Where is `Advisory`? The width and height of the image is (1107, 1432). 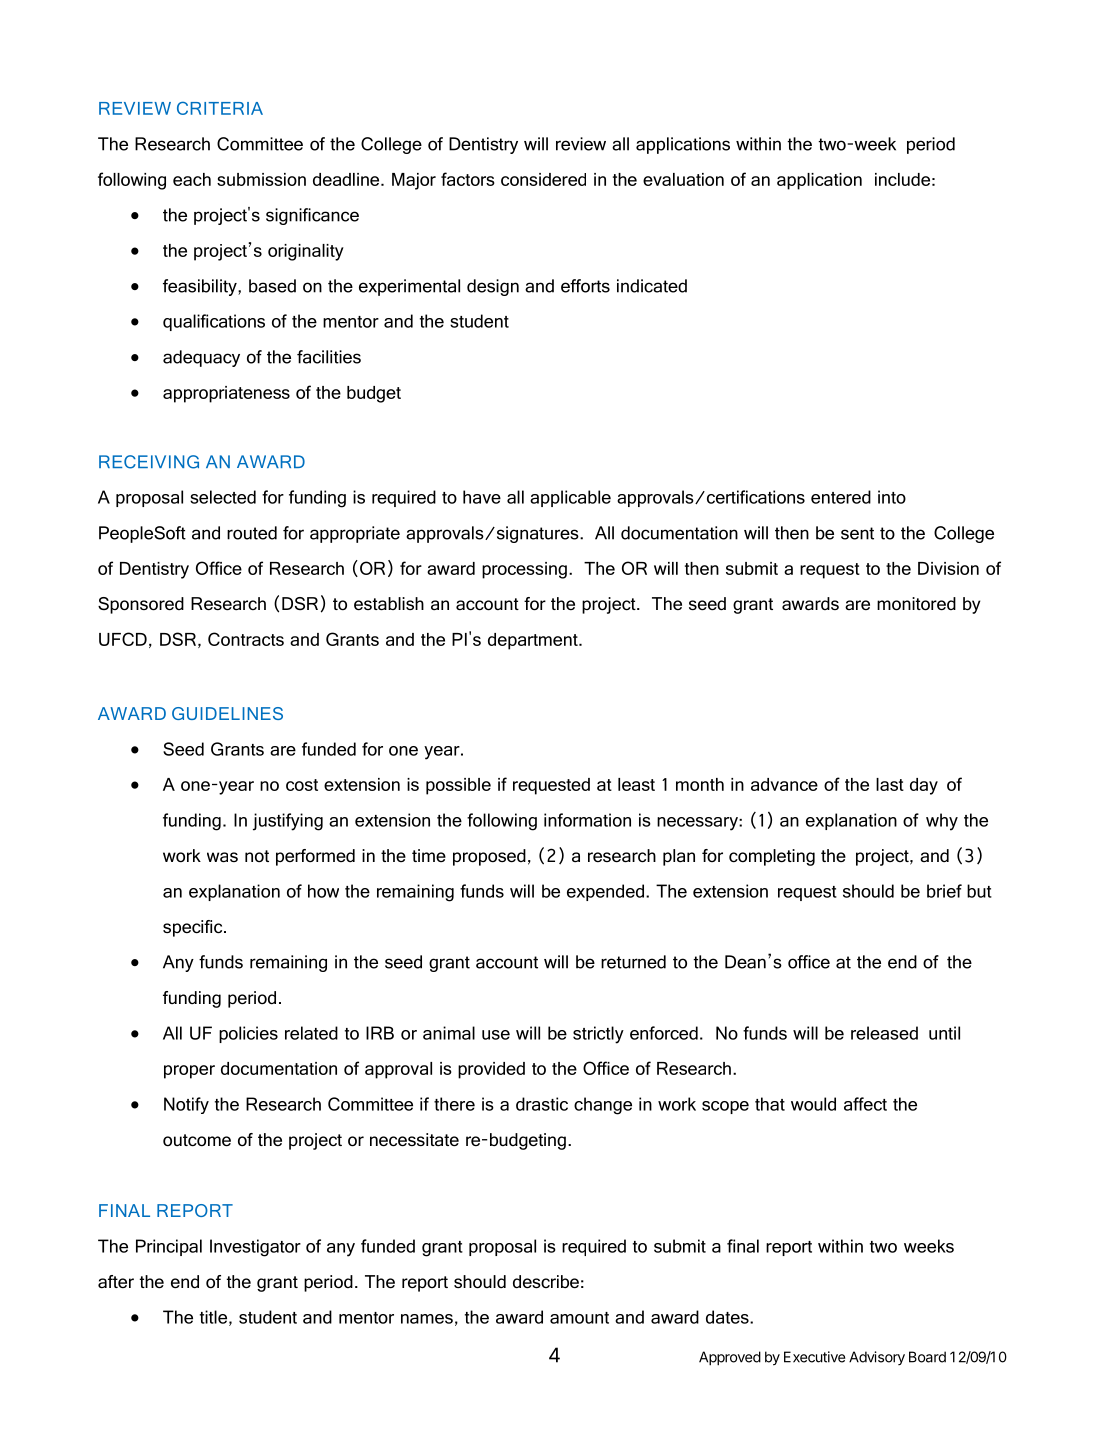
Advisory is located at coordinates (877, 1358).
